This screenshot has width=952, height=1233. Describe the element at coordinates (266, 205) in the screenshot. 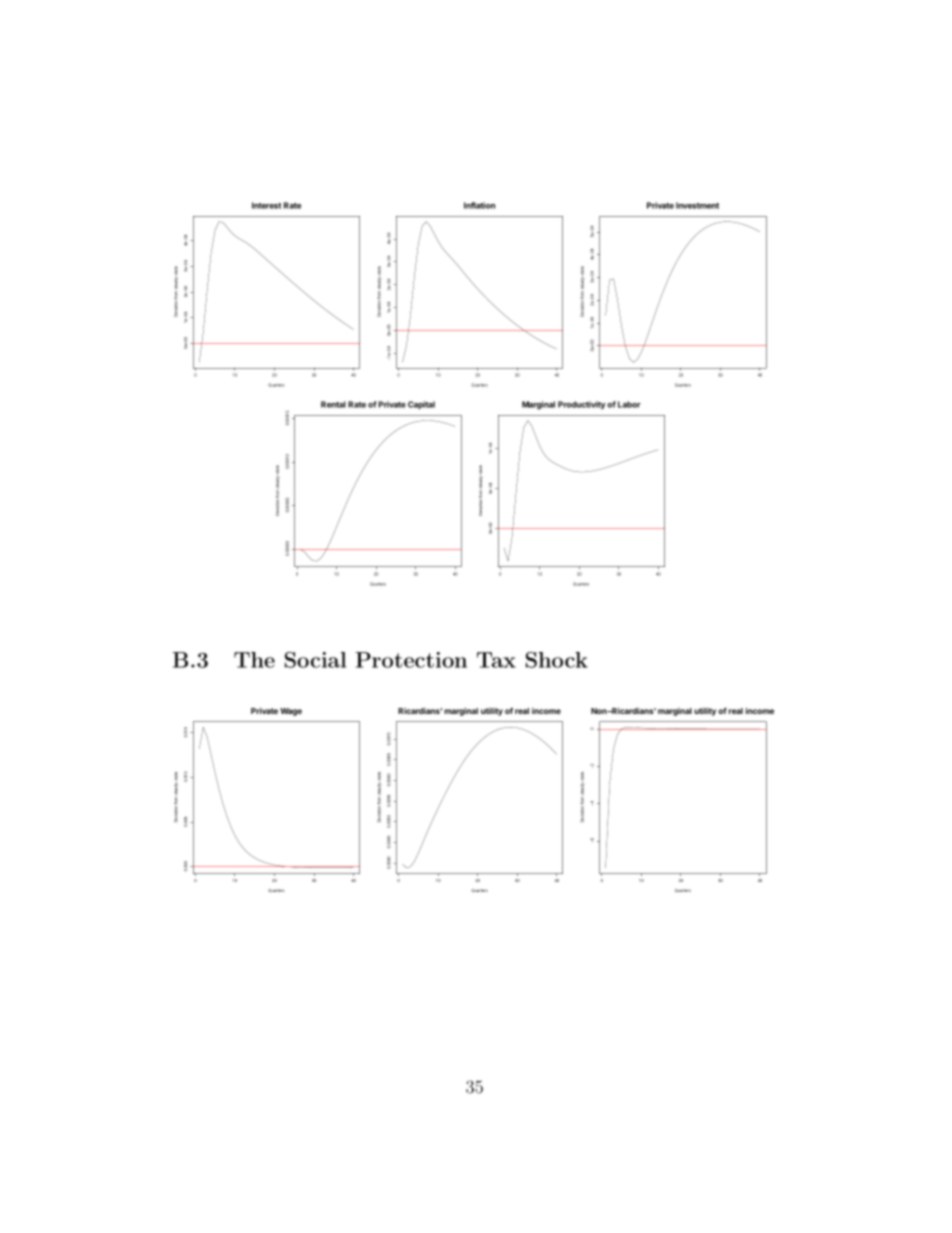

I see `Interest` at that location.
